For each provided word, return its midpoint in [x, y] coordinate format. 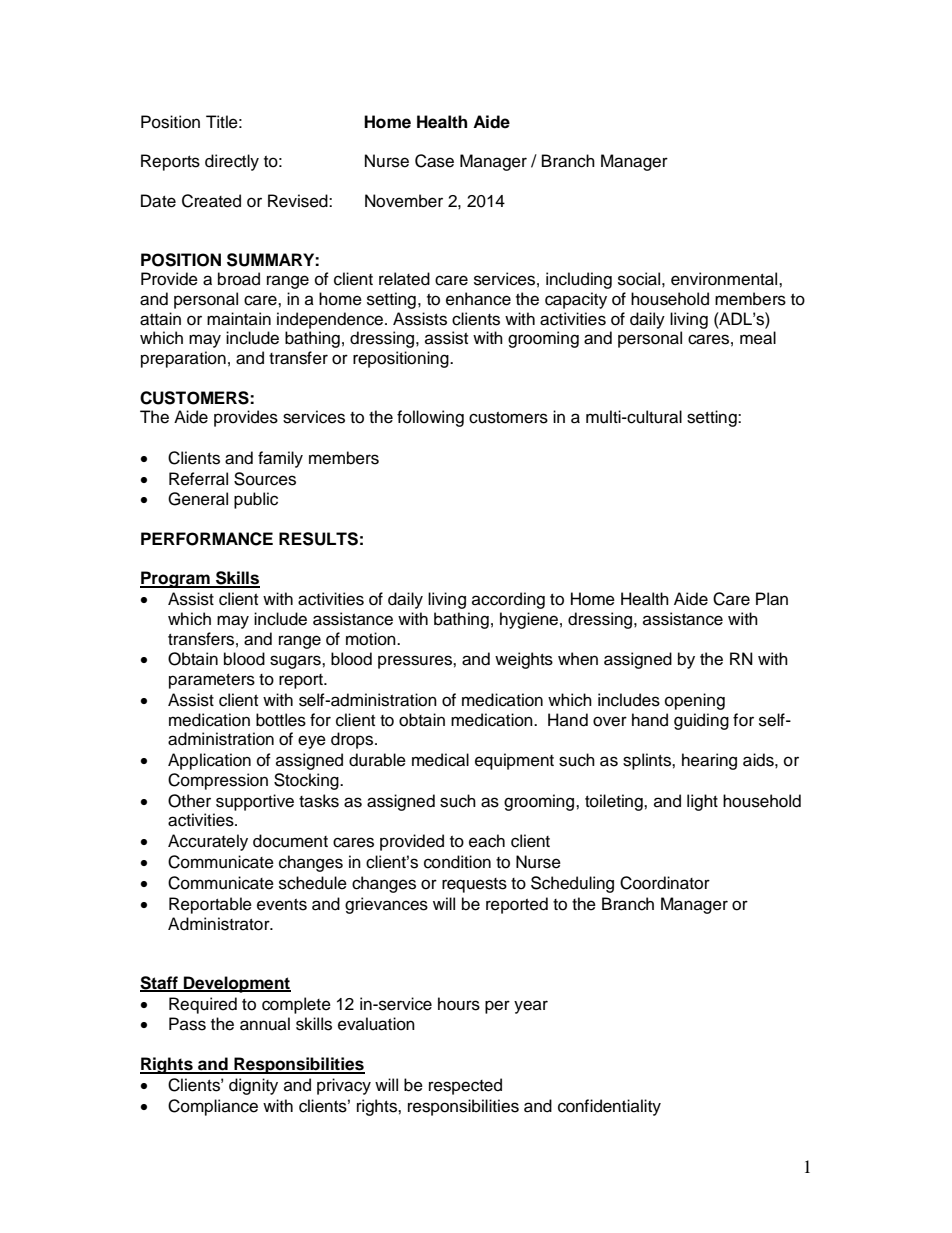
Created [211, 201]
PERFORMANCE [207, 539]
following [430, 418]
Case [434, 161]
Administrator [220, 924]
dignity [253, 1086]
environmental [725, 279]
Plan [772, 599]
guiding [701, 721]
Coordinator [665, 883]
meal [758, 338]
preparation [183, 359]
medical [440, 760]
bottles [281, 720]
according [508, 600]
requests [474, 885]
